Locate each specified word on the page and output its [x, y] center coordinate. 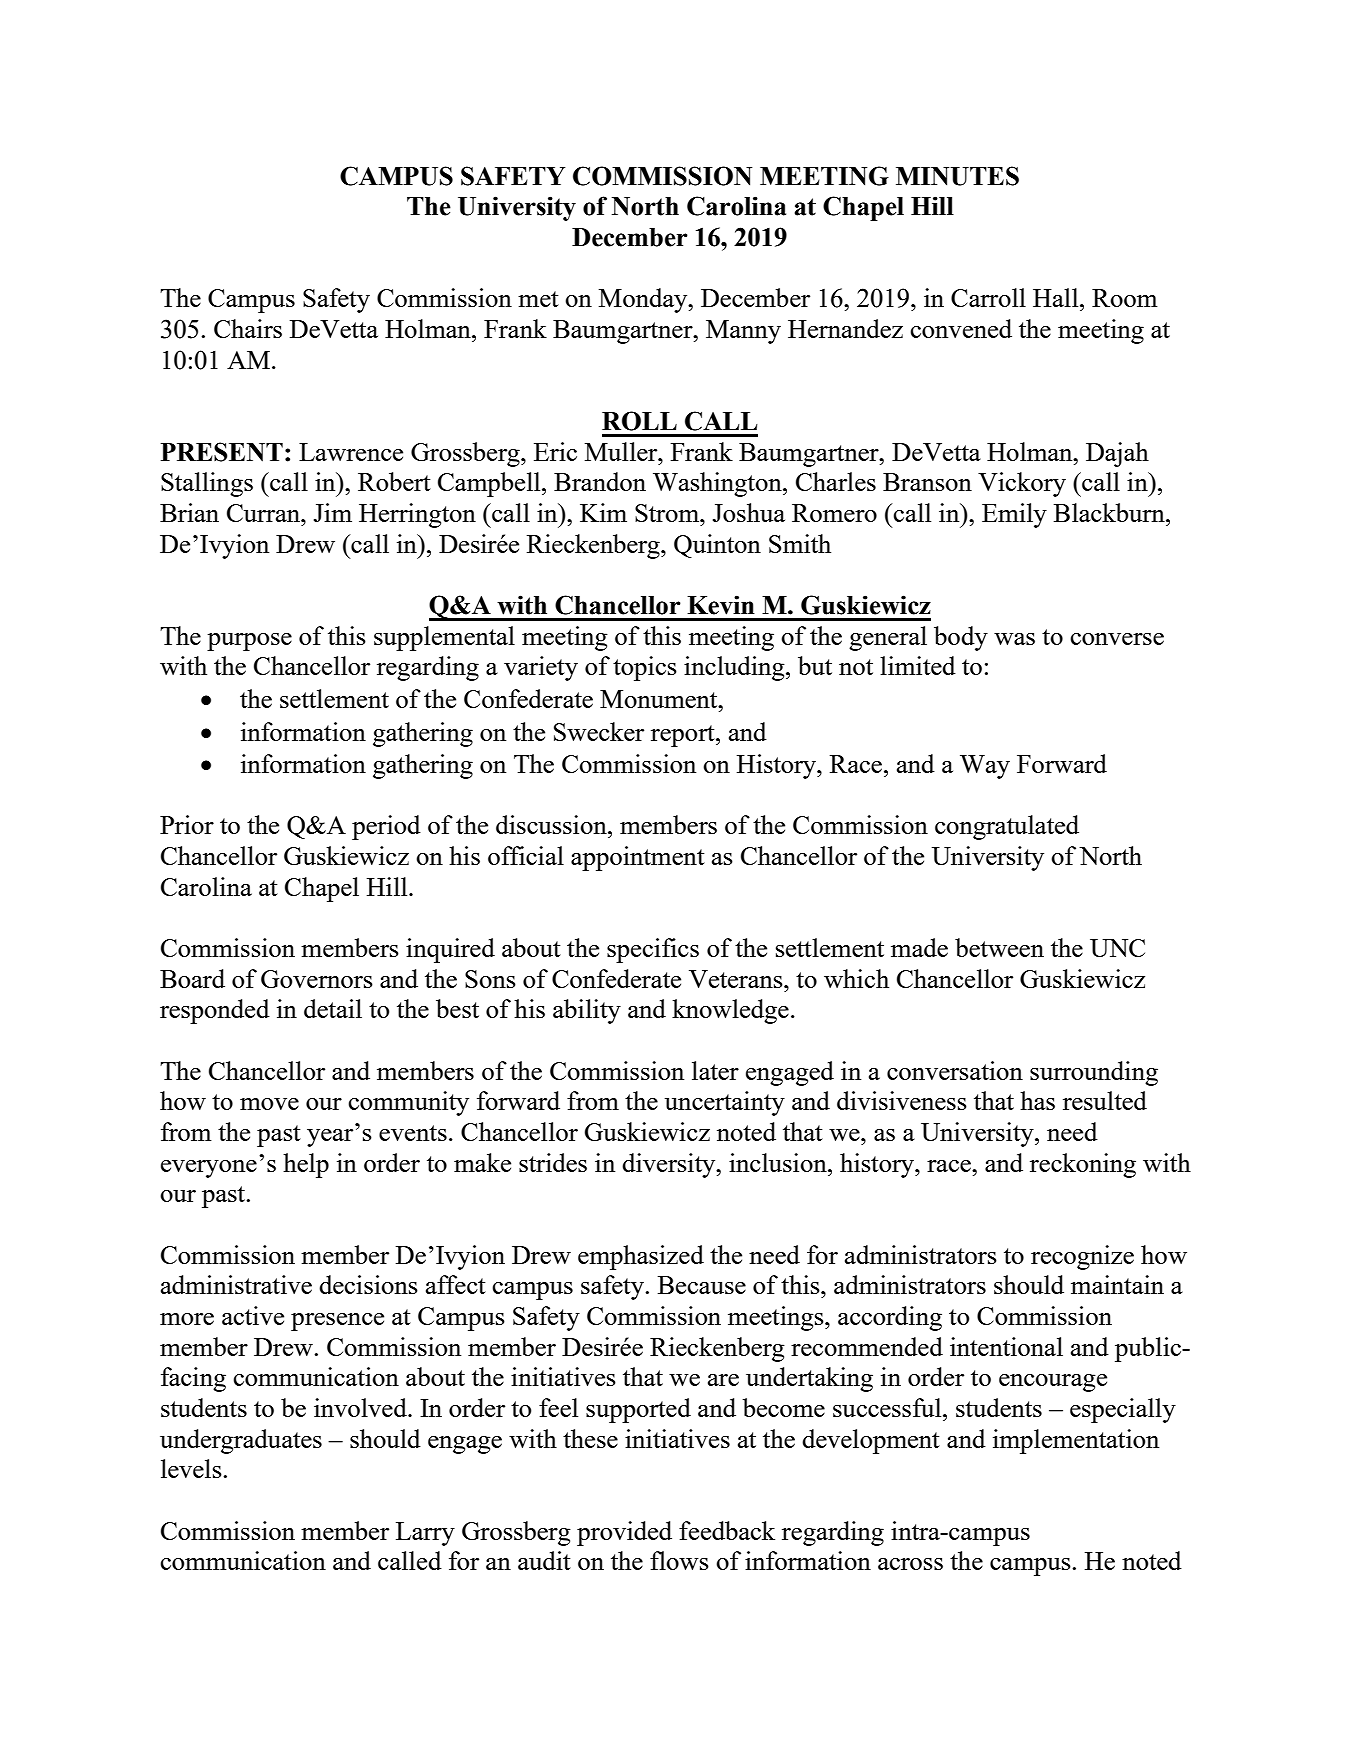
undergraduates [241, 1441]
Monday [644, 300]
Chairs [248, 328]
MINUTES [957, 176]
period [386, 827]
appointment [638, 858]
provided [624, 1533]
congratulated [1007, 827]
